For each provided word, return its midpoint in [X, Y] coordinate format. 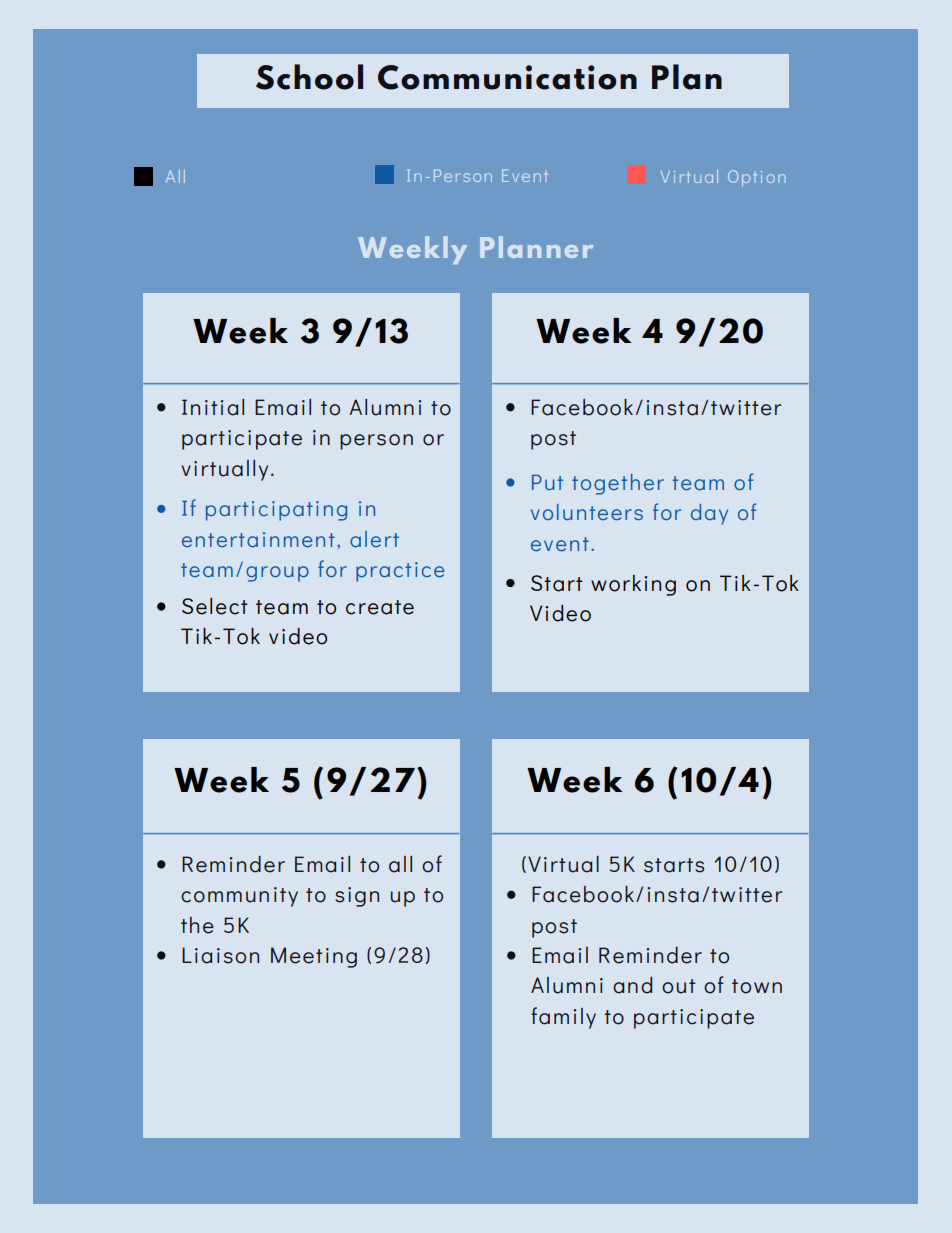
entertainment [258, 540]
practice [400, 572]
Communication [507, 77]
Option [757, 178]
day [709, 514]
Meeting [314, 957]
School [309, 77]
